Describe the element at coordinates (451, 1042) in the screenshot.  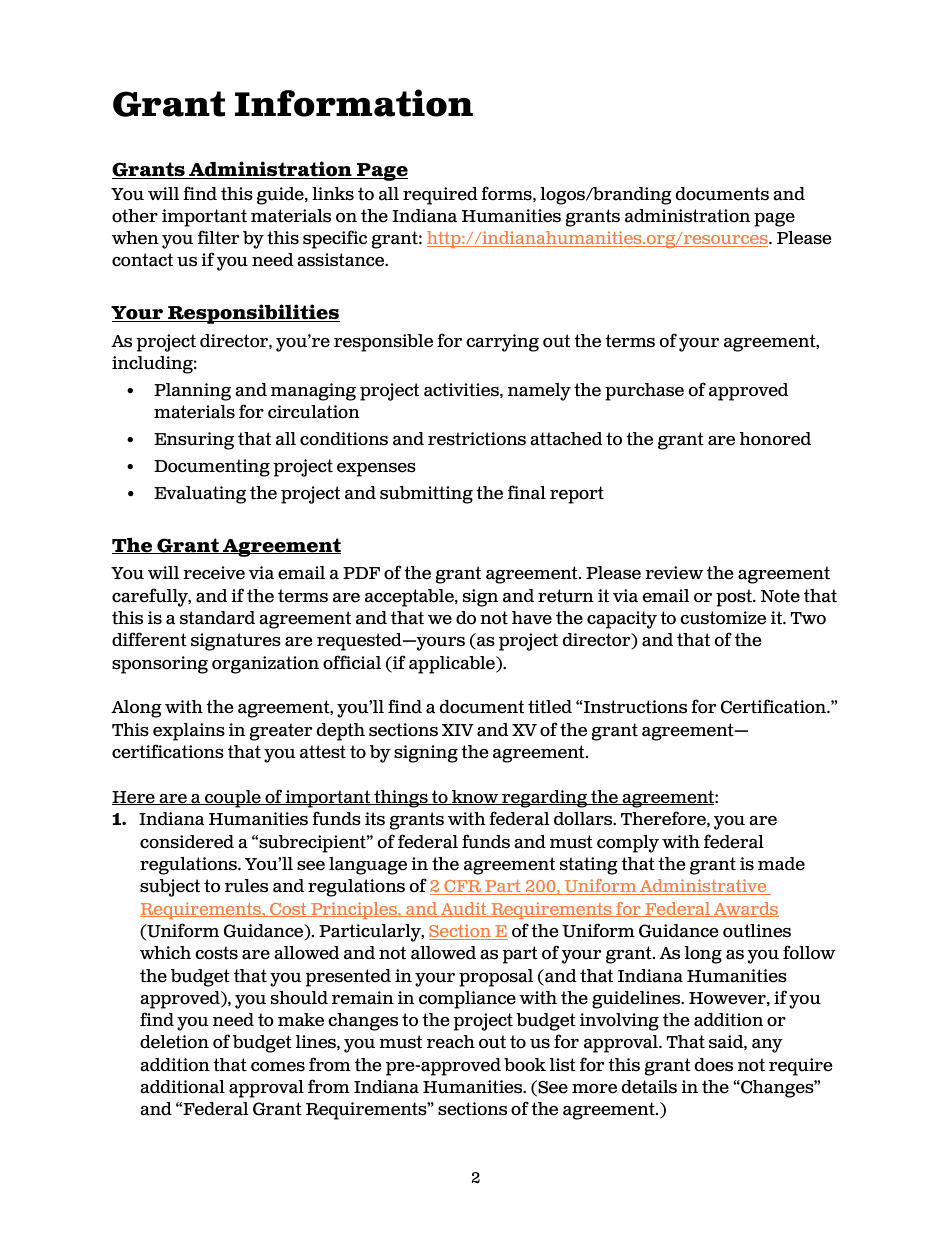
I see `reach` at that location.
